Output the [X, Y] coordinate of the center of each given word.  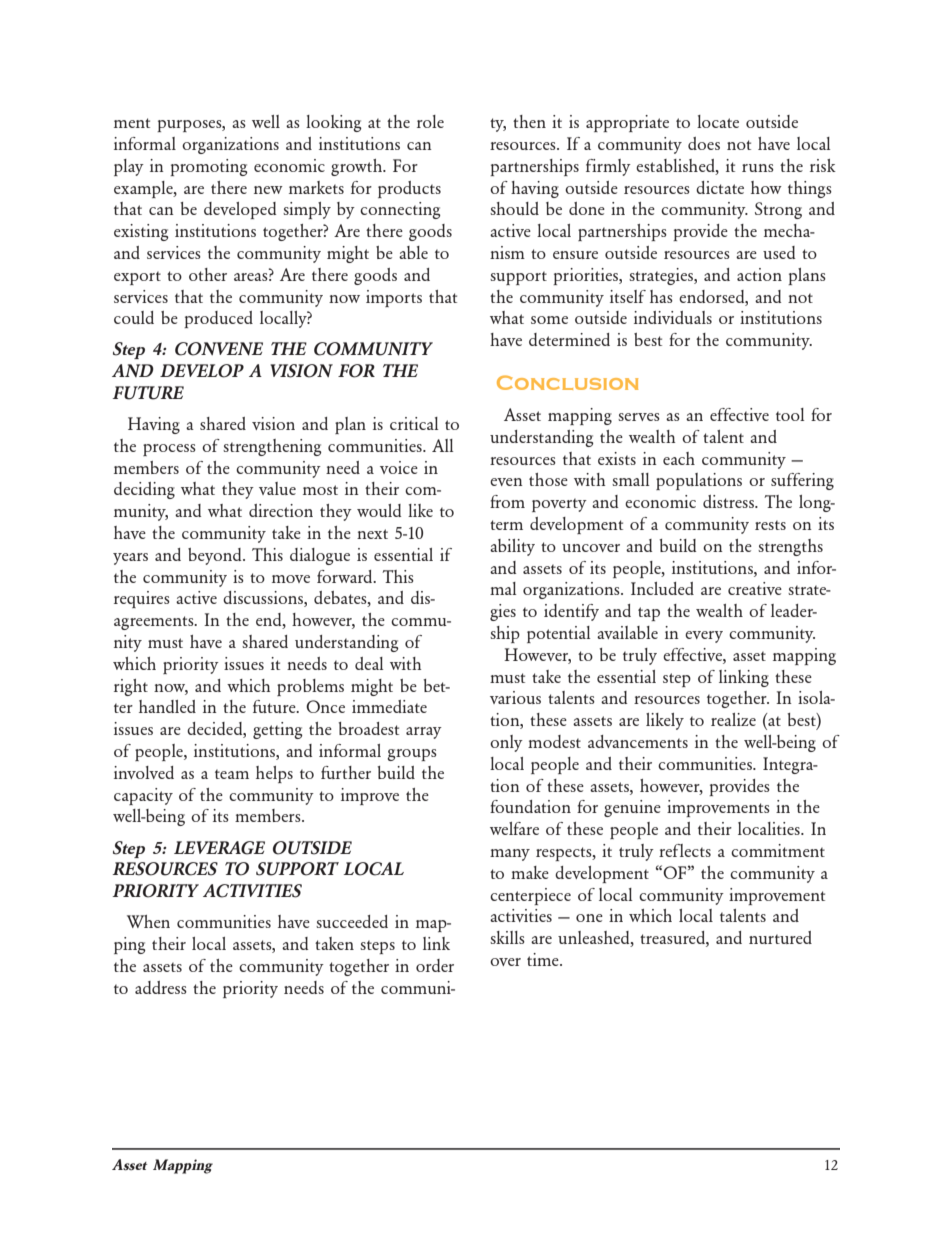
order [435, 965]
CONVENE [219, 349]
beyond [216, 556]
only [506, 743]
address [161, 987]
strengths [790, 547]
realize [733, 719]
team [232, 774]
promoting [209, 167]
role [430, 121]
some [549, 320]
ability [512, 547]
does [704, 143]
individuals [673, 317]
